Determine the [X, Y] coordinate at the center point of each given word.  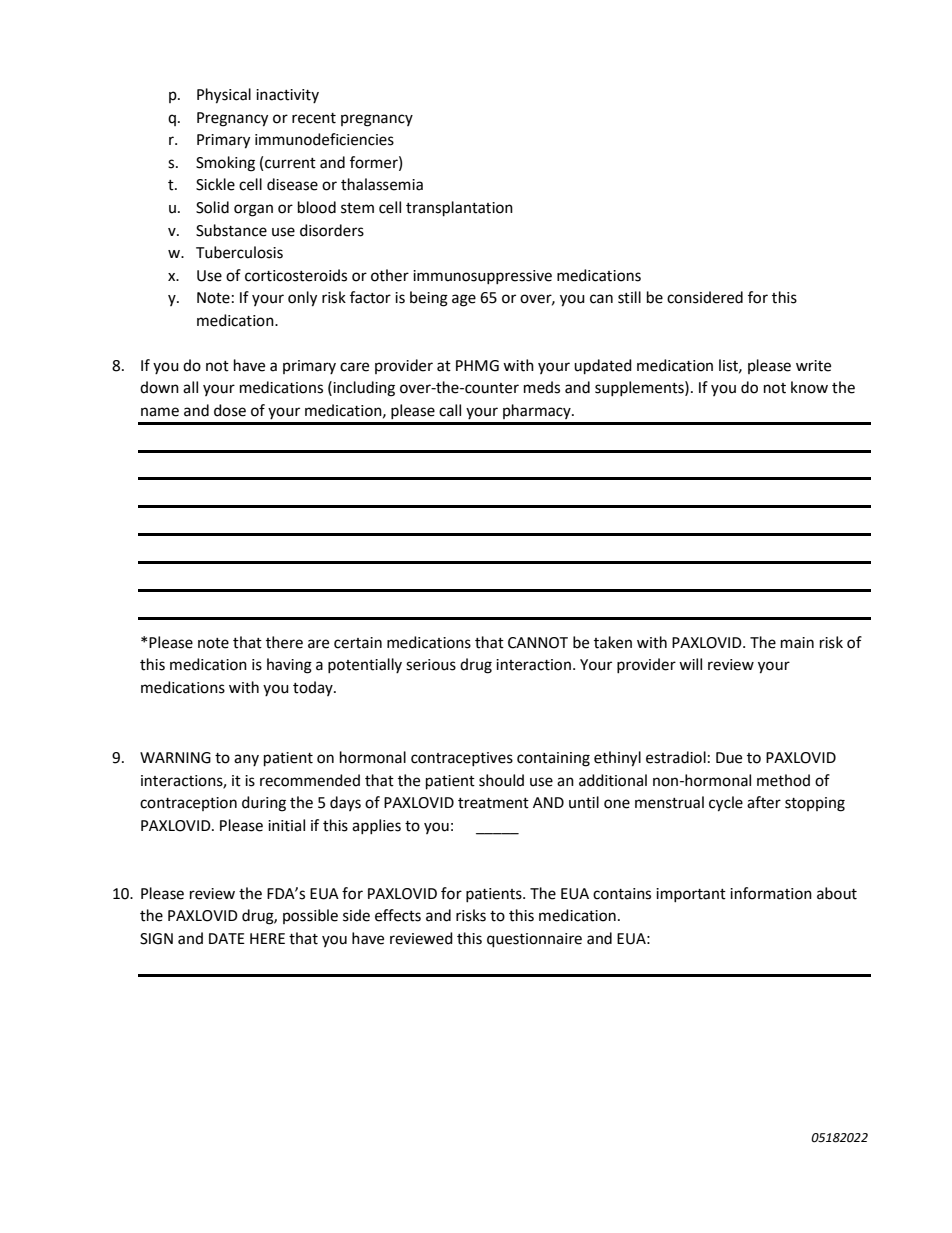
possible [310, 916]
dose [230, 410]
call [450, 410]
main [797, 643]
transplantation [459, 209]
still [629, 297]
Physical [224, 96]
